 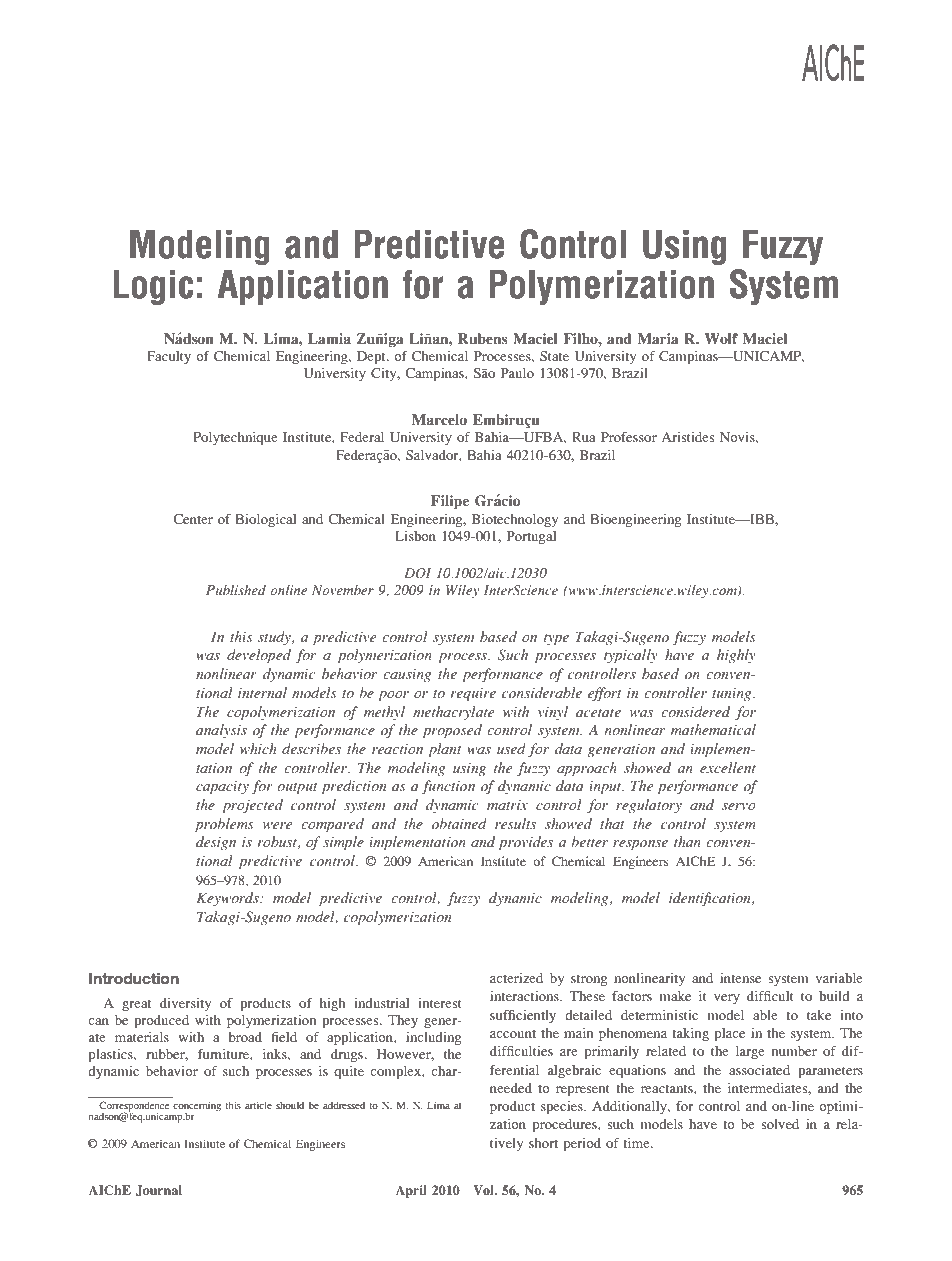 I want to click on require, so click(x=473, y=695).
